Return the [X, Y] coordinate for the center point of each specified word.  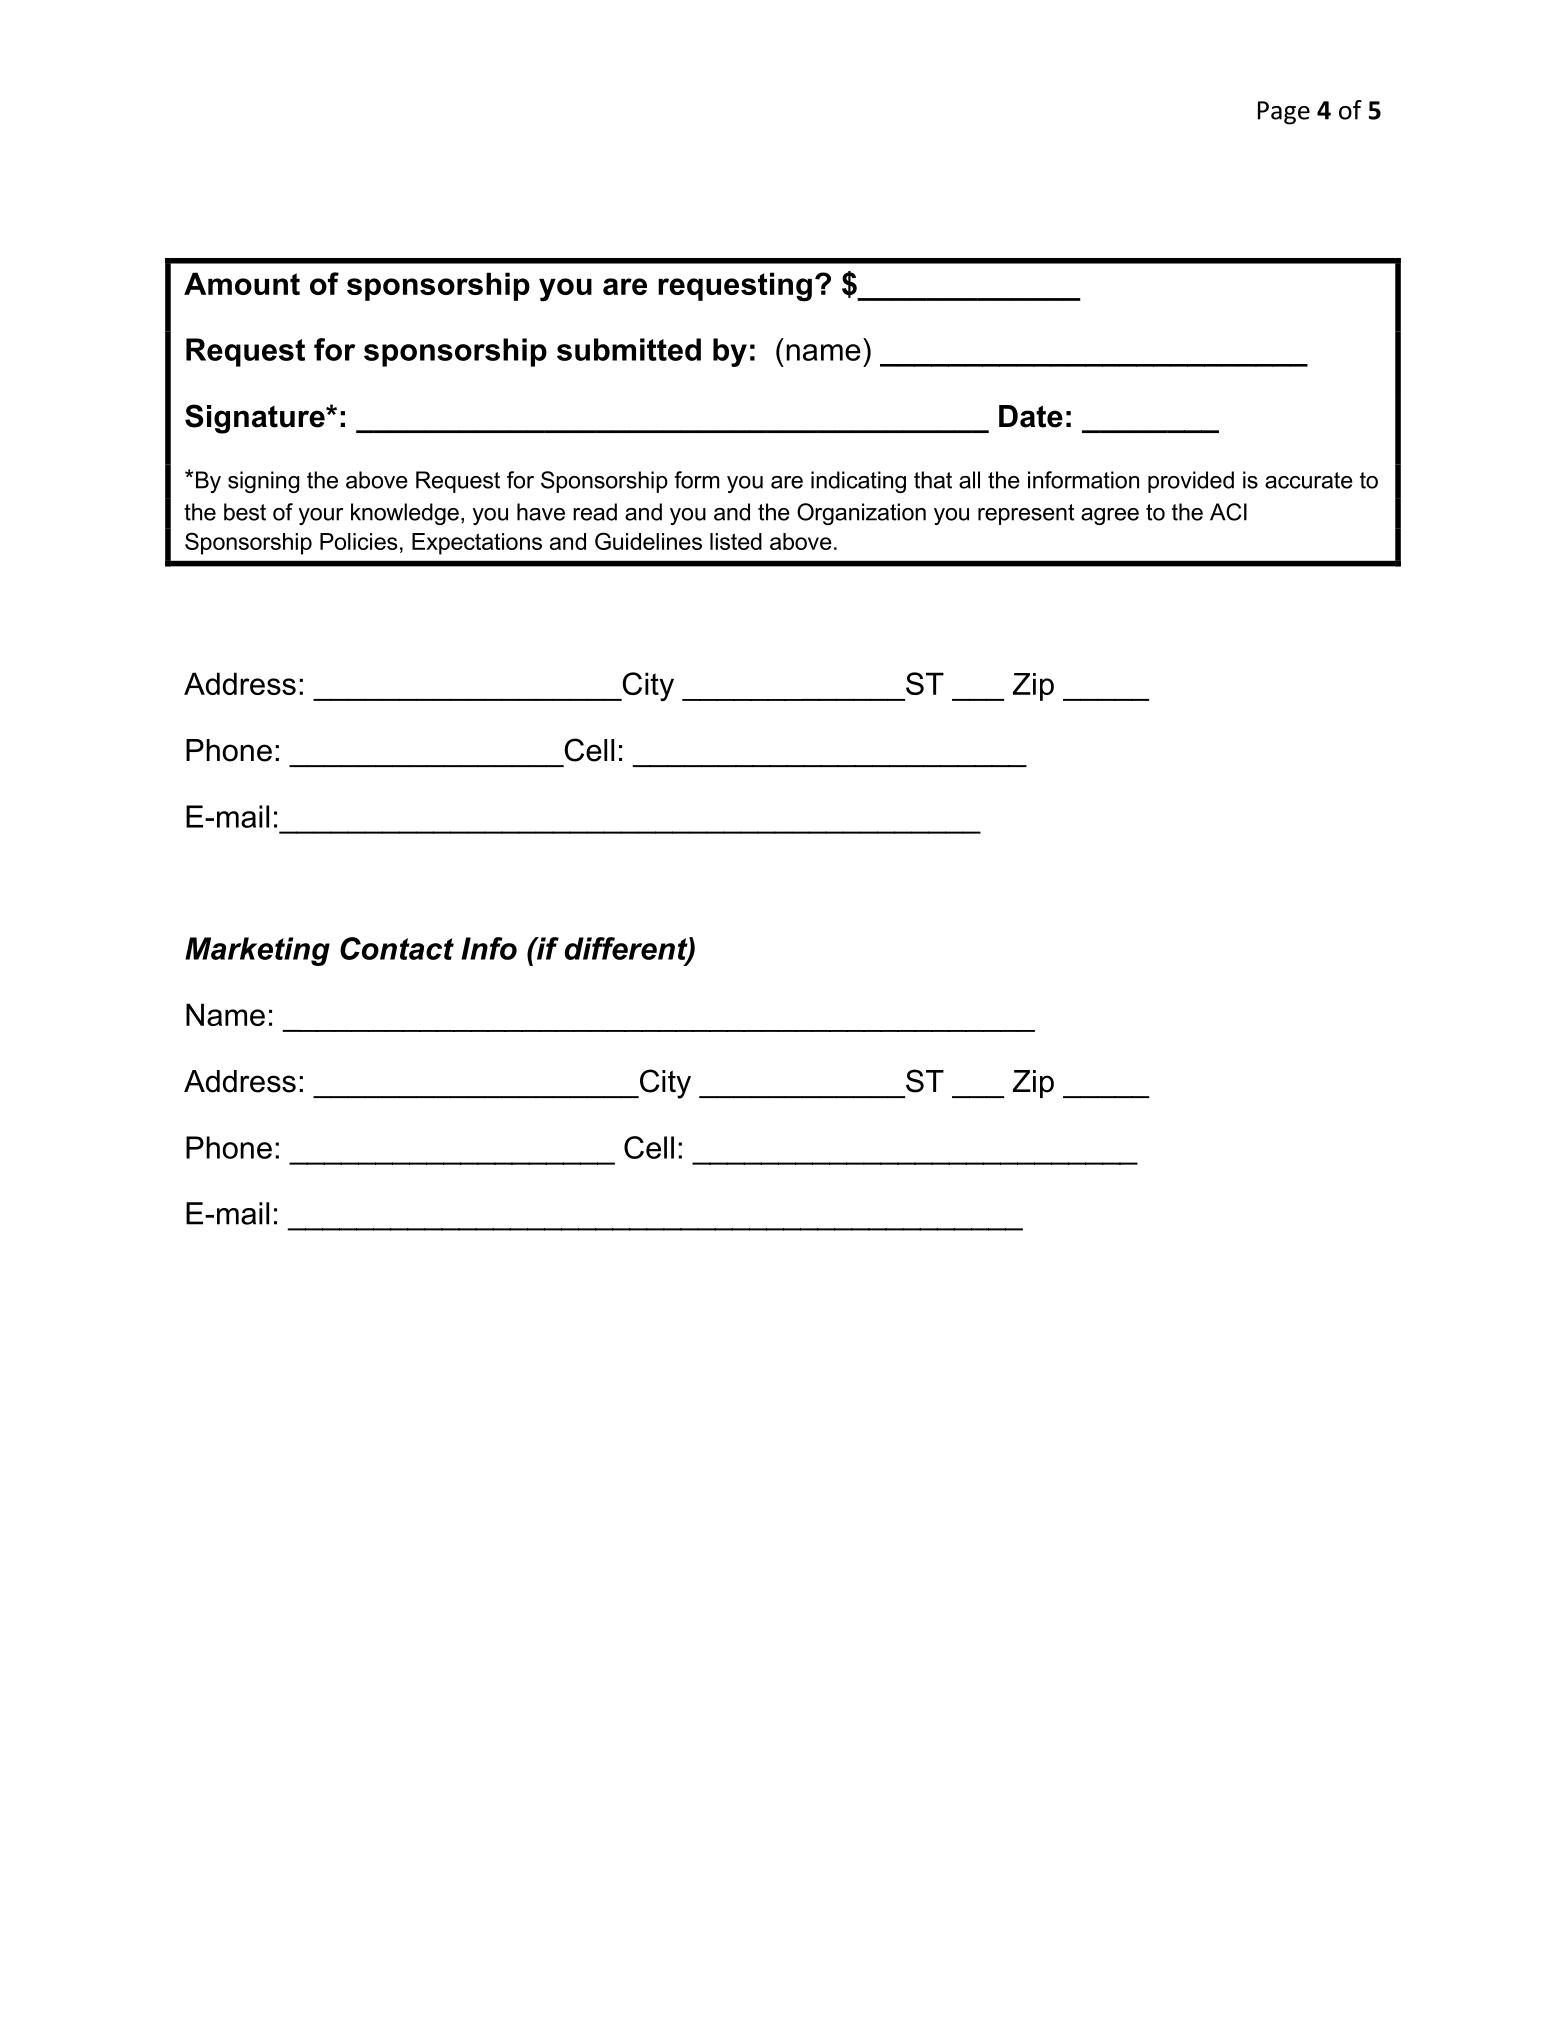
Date [1031, 416]
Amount [242, 283]
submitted [629, 349]
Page [1284, 113]
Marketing [257, 951]
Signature [256, 419]
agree [1110, 516]
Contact [397, 948]
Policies [359, 541]
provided [1191, 482]
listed [736, 541]
